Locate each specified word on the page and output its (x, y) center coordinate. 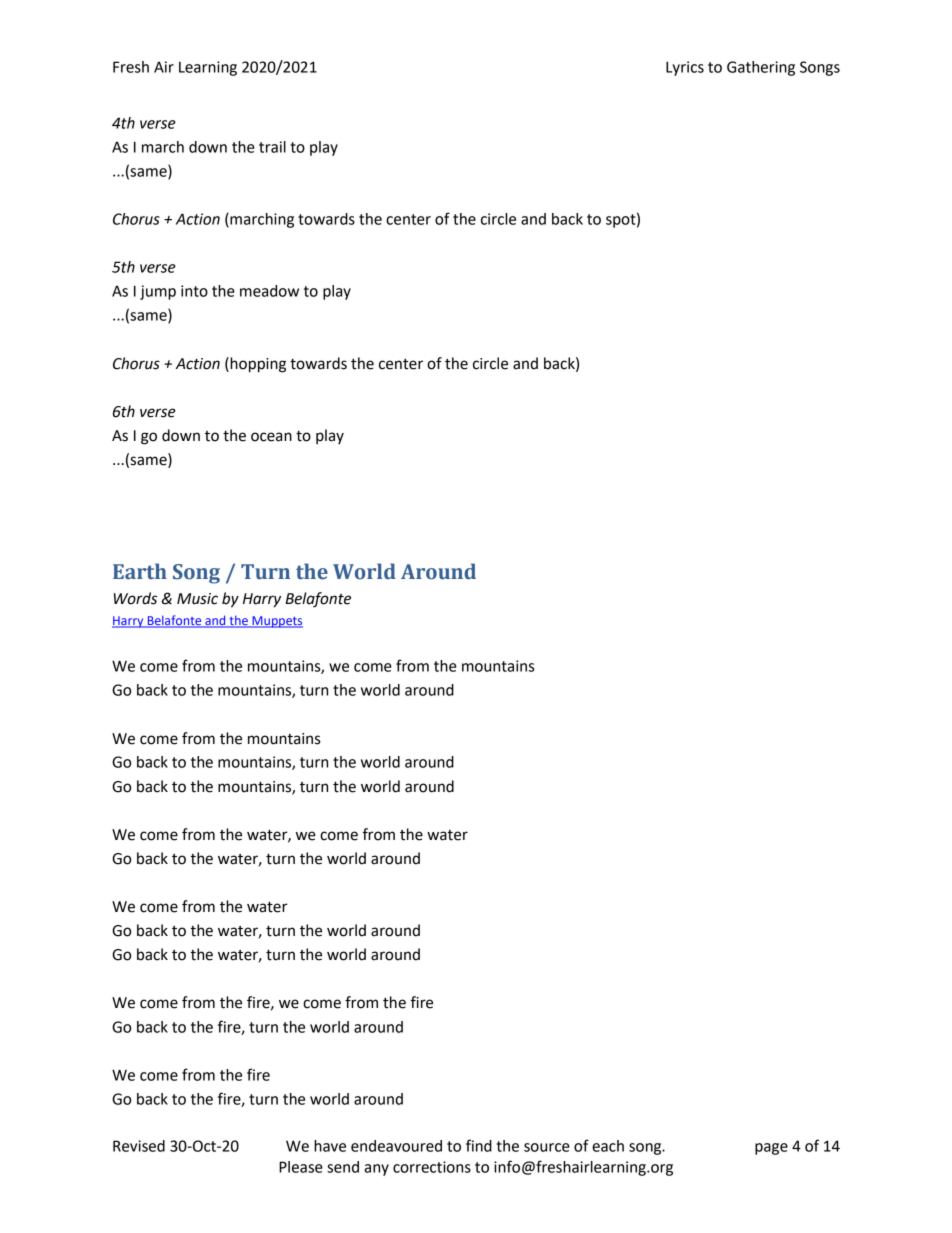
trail (272, 147)
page (771, 1149)
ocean (271, 437)
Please (301, 1167)
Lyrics (685, 68)
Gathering (761, 68)
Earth (140, 571)
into (194, 291)
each (608, 1146)
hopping (257, 365)
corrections (432, 1167)
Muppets (276, 622)
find (479, 1145)
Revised (139, 1146)
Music (197, 599)
